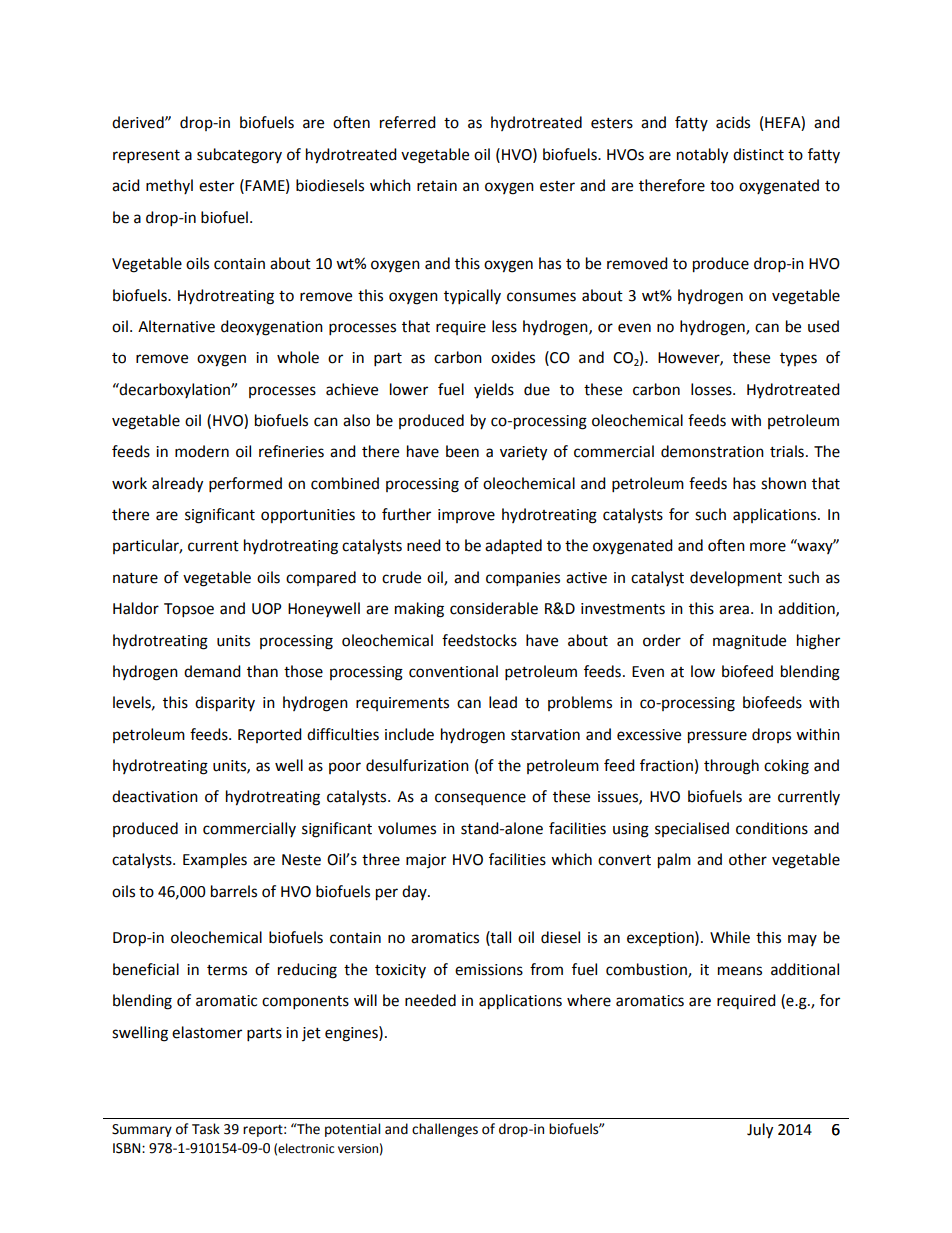 The height and width of the screenshot is (1233, 952). What do you see at coordinates (758, 154) in the screenshot?
I see `distinct` at bounding box center [758, 154].
